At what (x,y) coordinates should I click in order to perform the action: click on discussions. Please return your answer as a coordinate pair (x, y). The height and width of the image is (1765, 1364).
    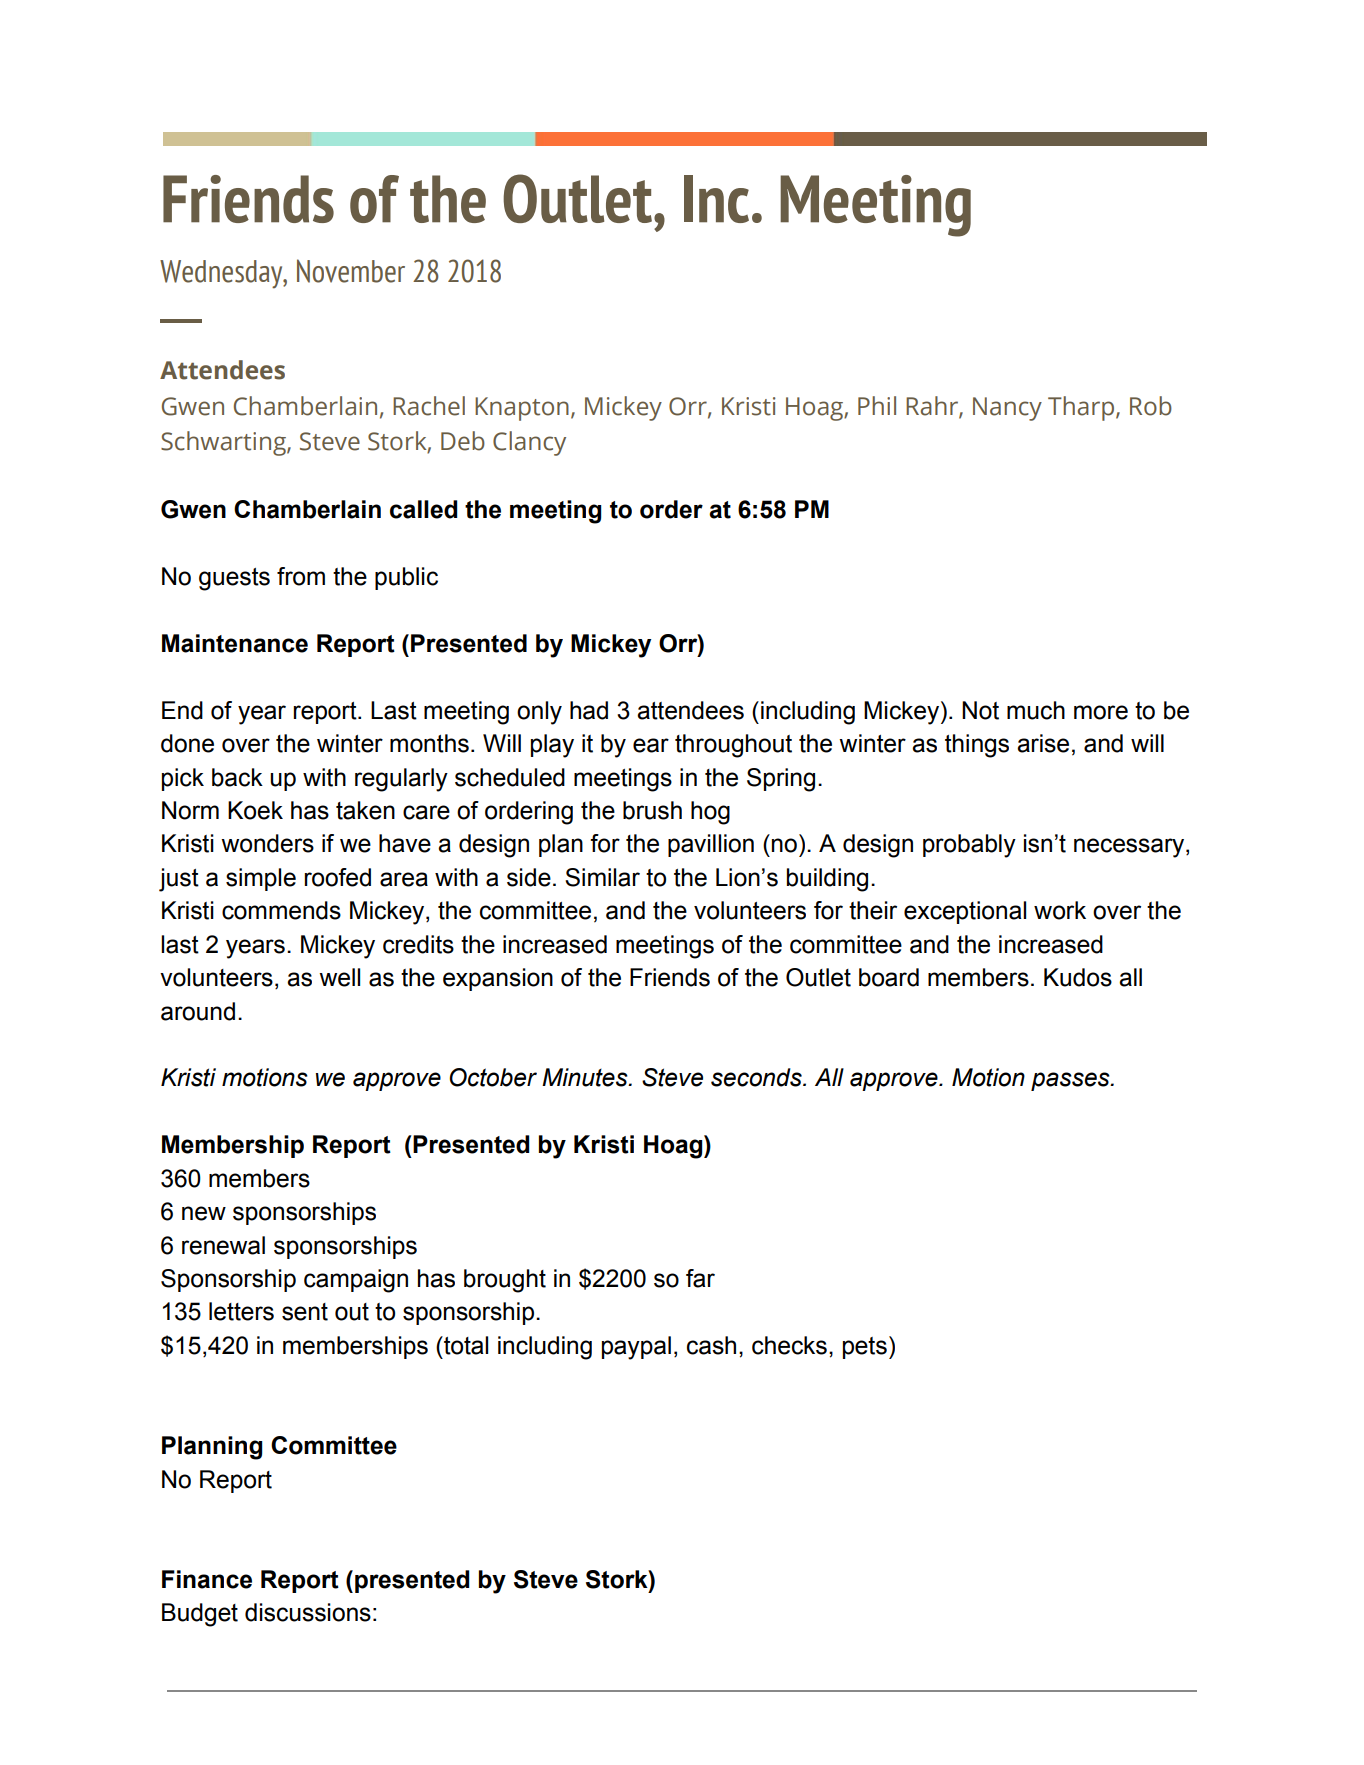
    Looking at the image, I should click on (308, 1612).
